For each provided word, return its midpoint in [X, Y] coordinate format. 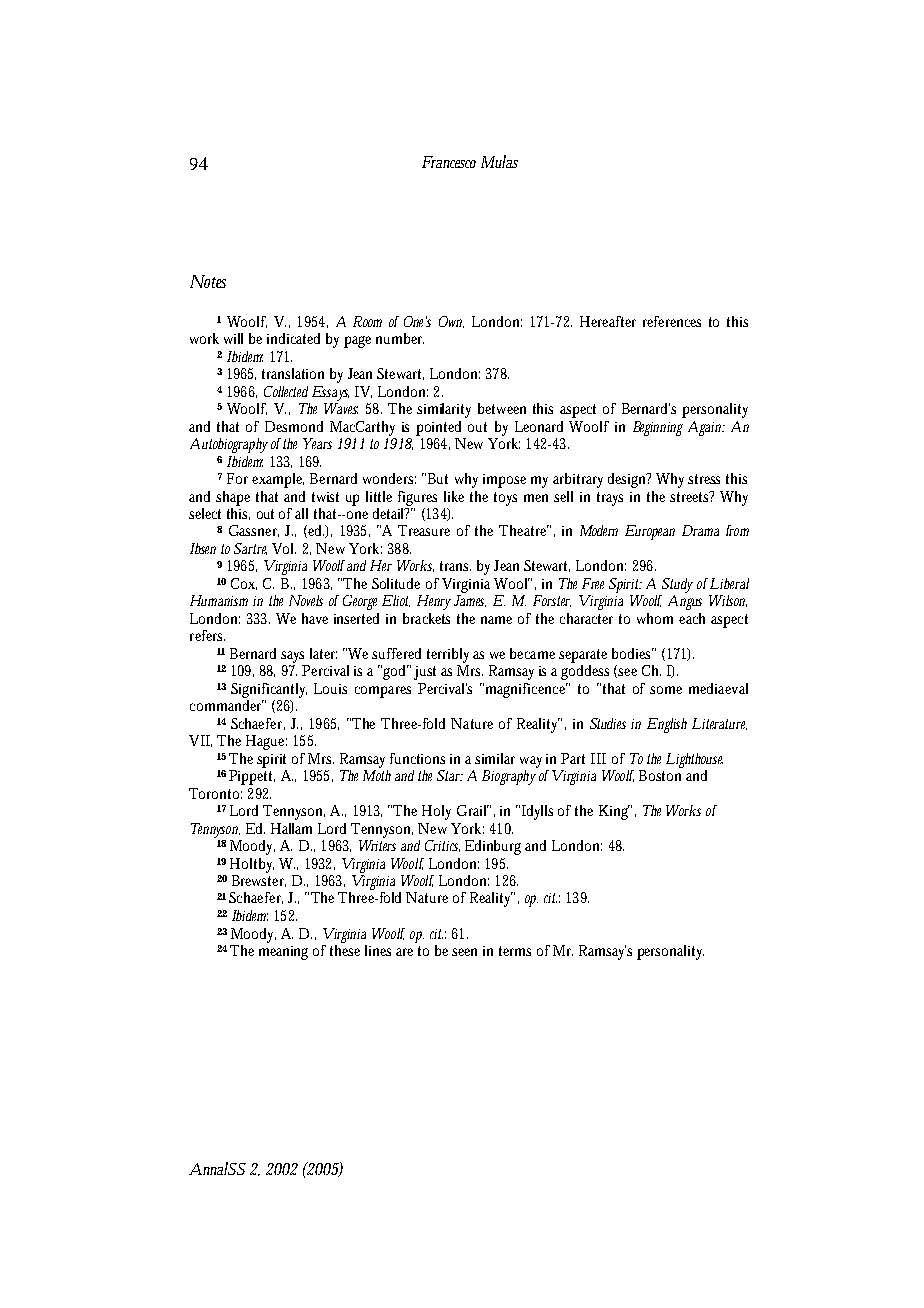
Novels [306, 600]
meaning [283, 953]
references [672, 321]
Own [451, 322]
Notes [208, 281]
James [470, 601]
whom [655, 618]
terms [515, 951]
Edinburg [495, 847]
